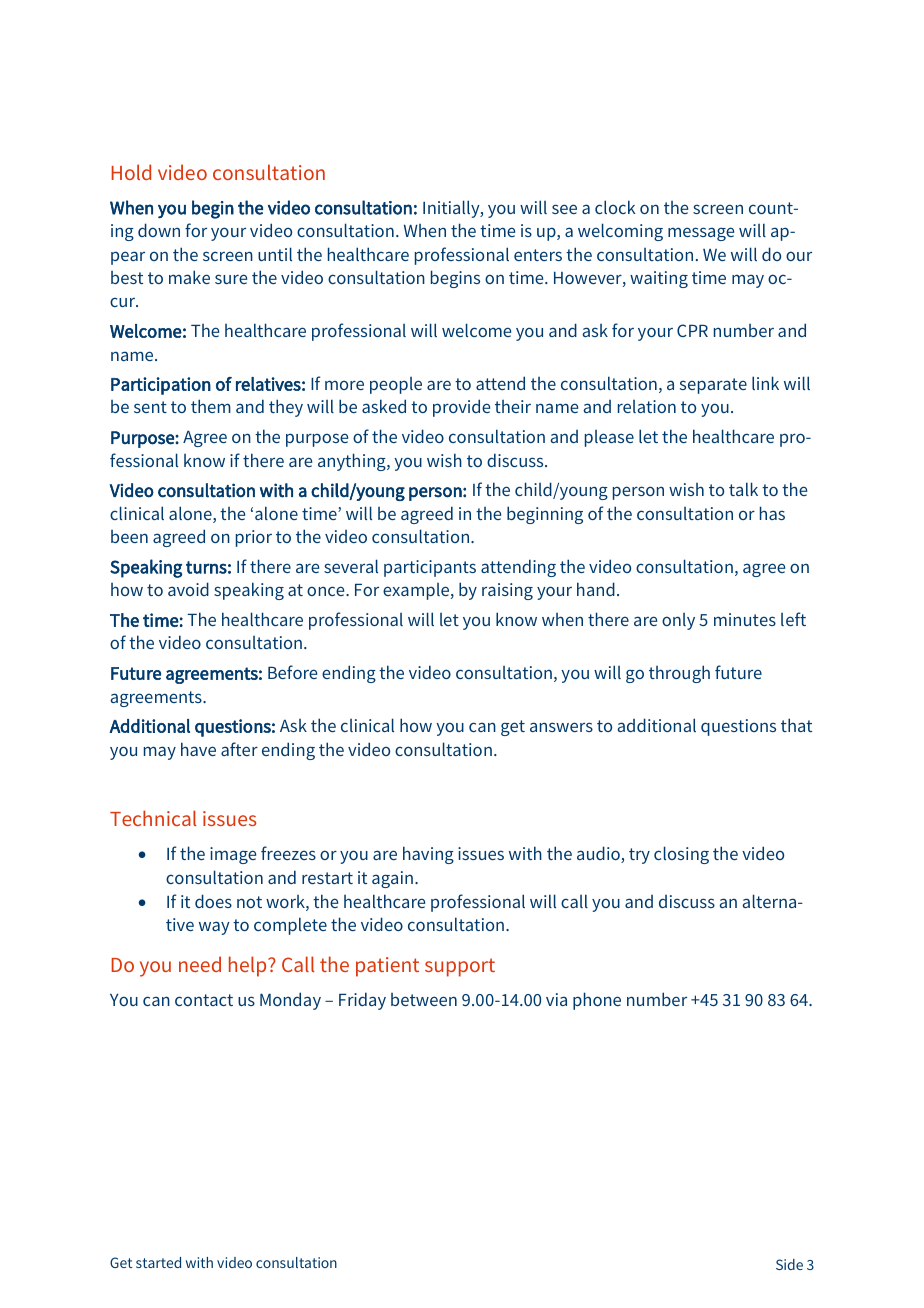  What do you see at coordinates (538, 255) in the screenshot?
I see `enters` at bounding box center [538, 255].
